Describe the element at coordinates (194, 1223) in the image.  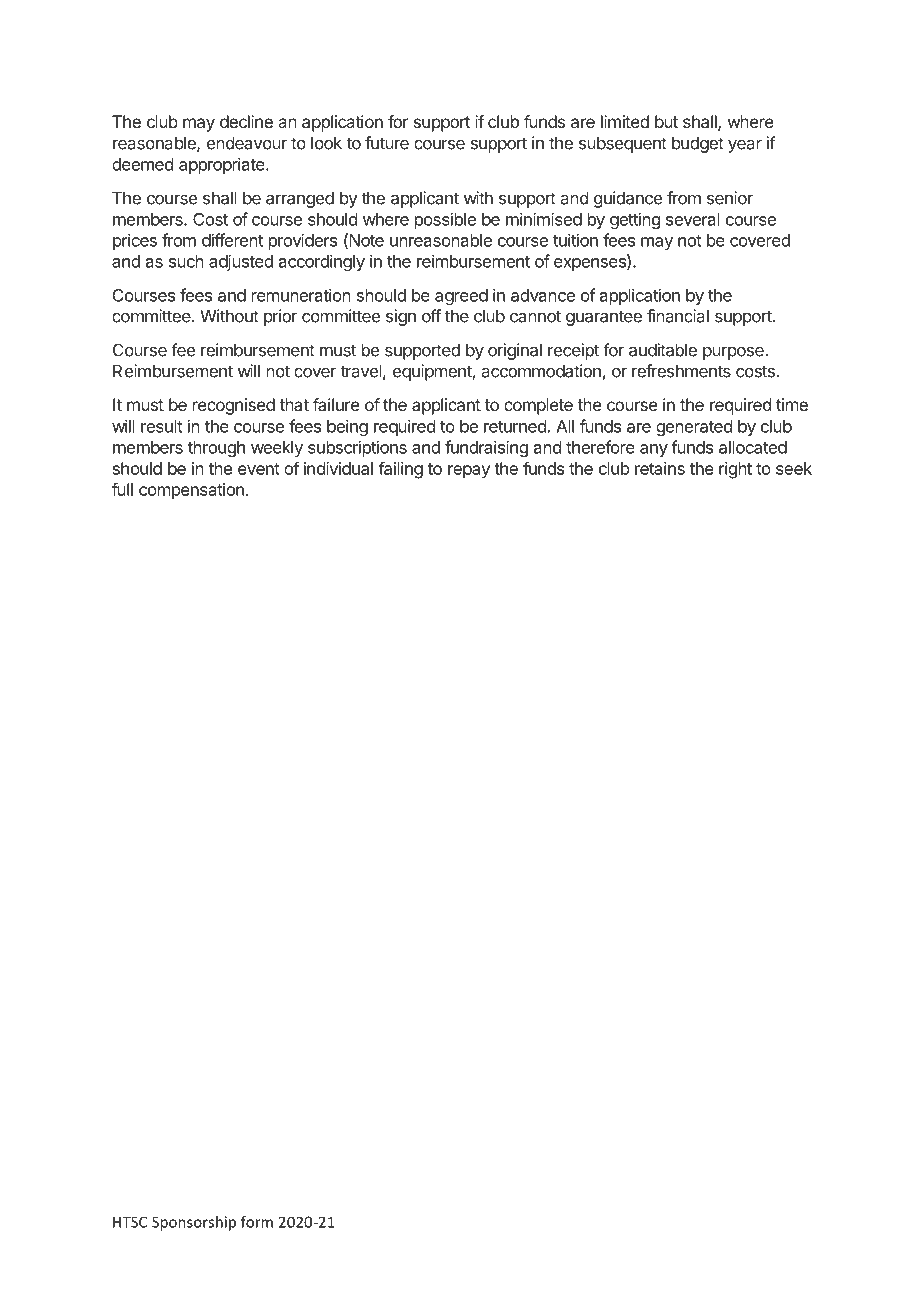
I see `Sponsorship` at that location.
